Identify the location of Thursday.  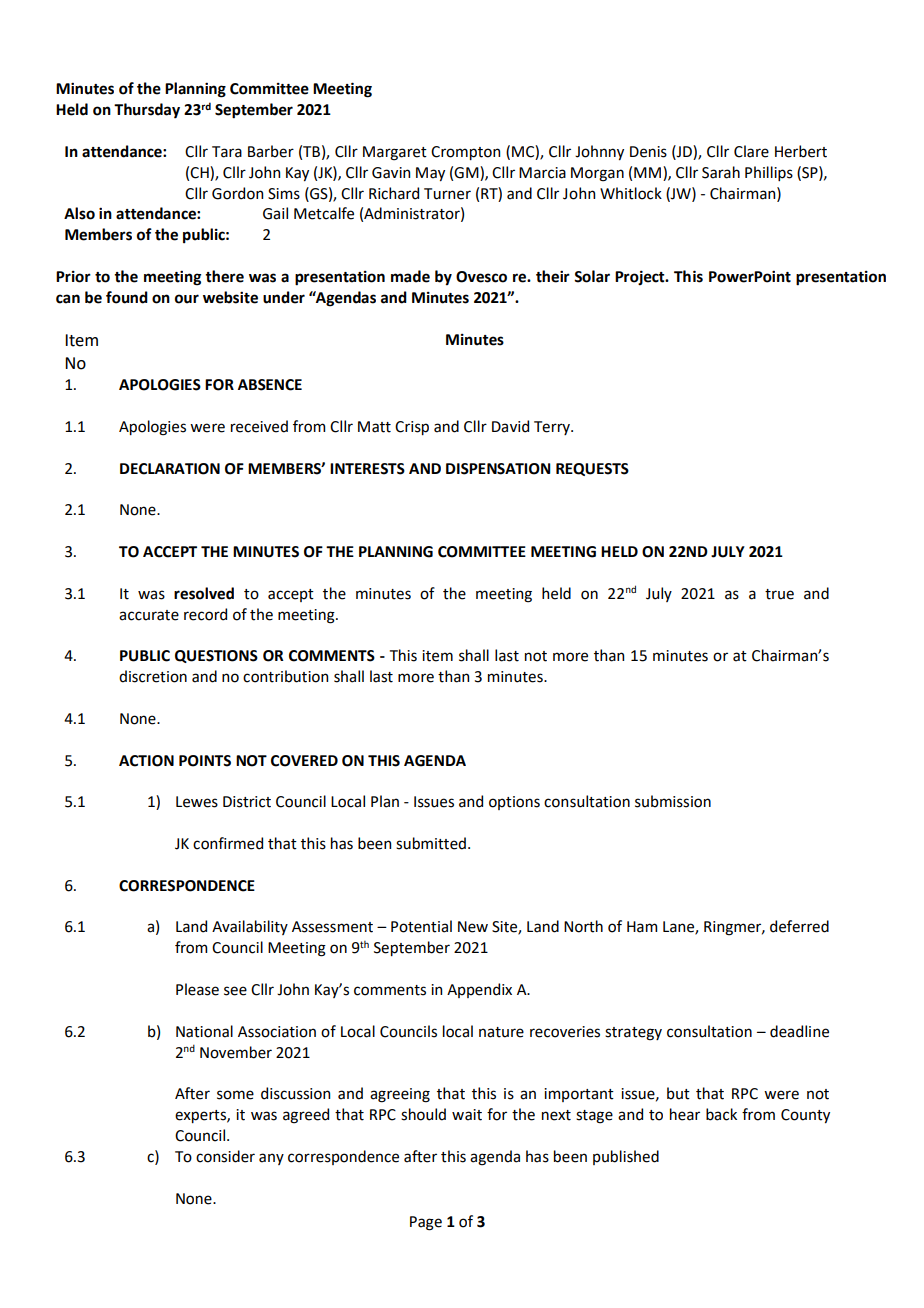
(147, 111).
